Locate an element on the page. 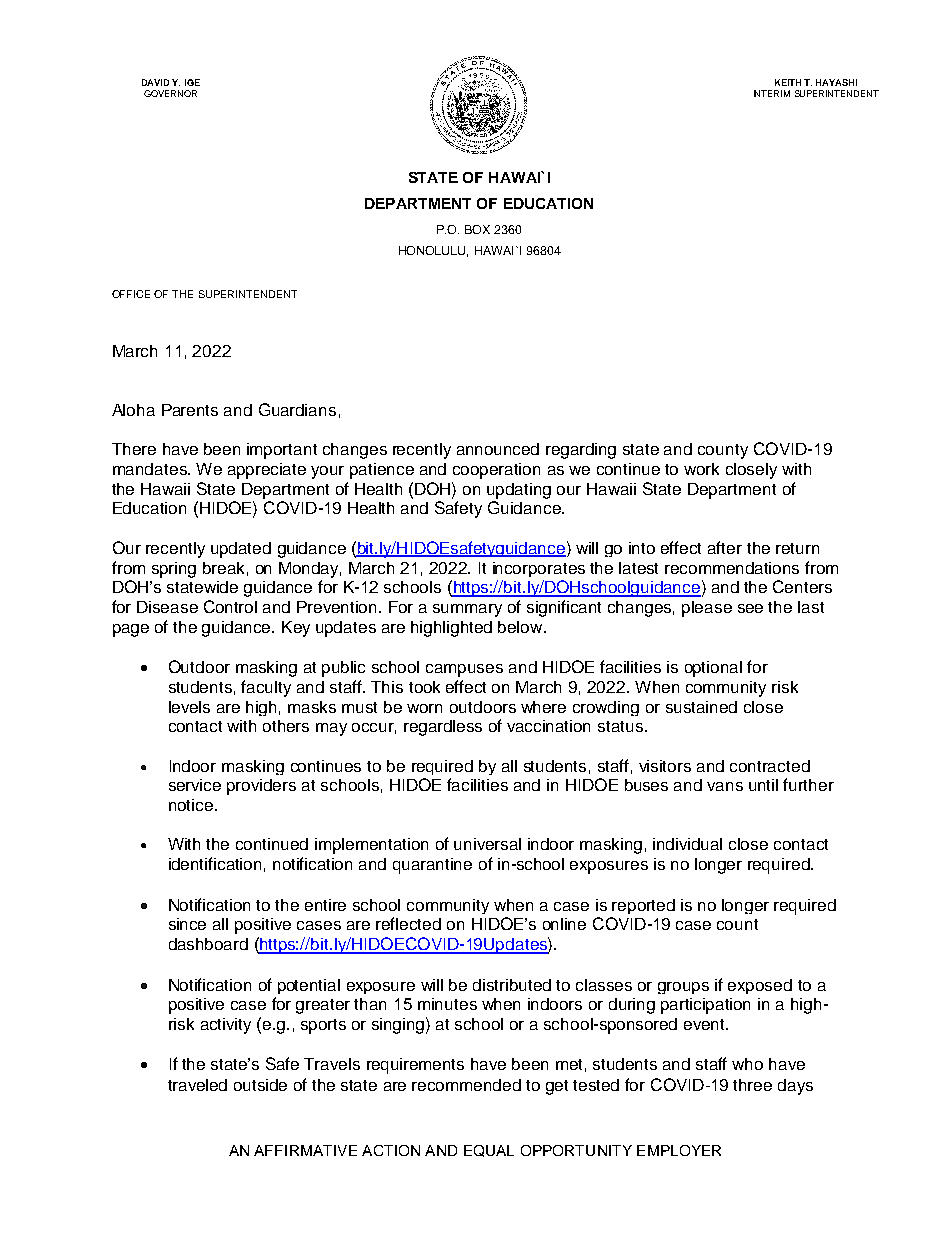  BOX is located at coordinates (477, 229).
